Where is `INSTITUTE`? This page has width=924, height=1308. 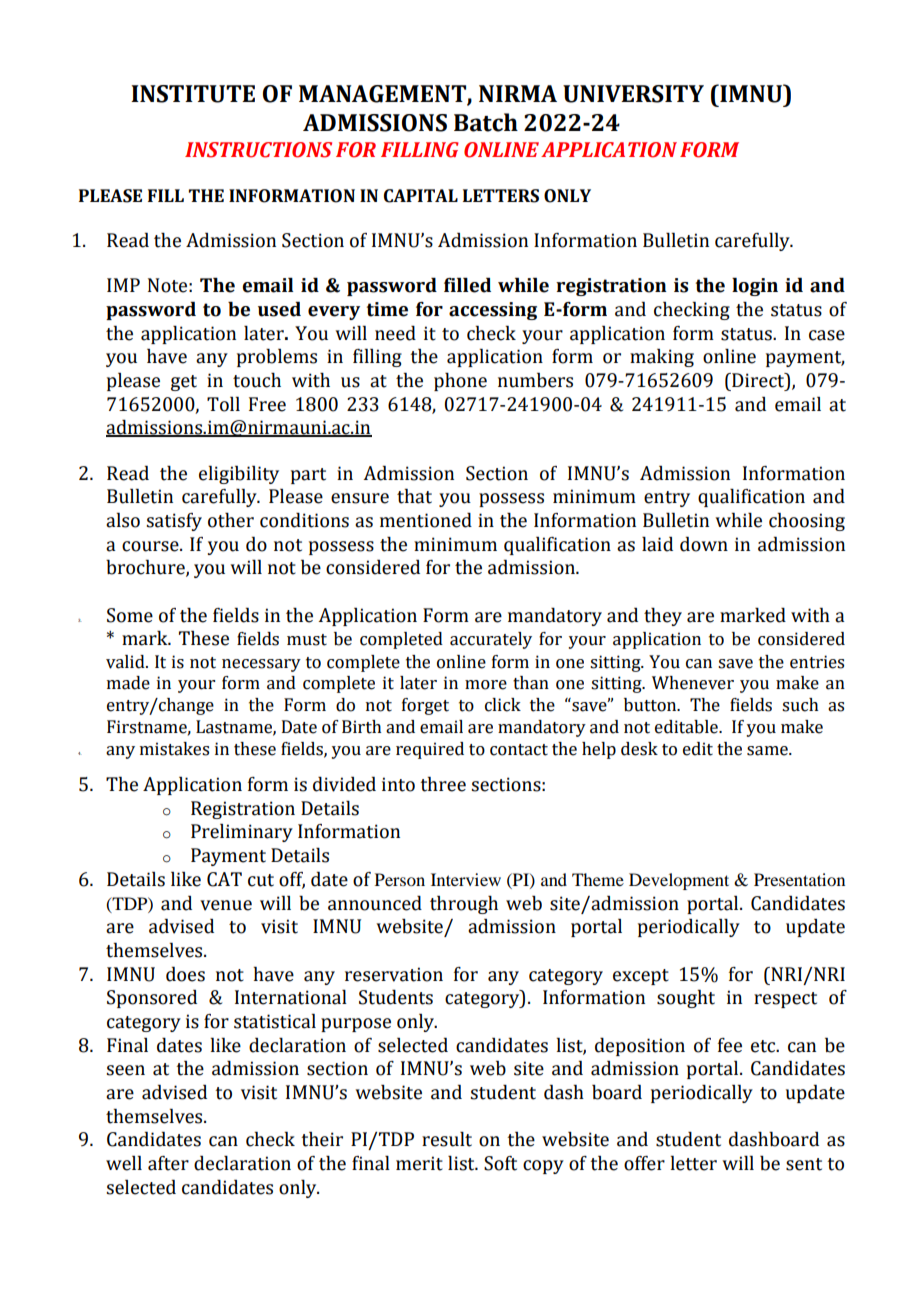
INSTITUTE is located at coordinates (193, 94).
